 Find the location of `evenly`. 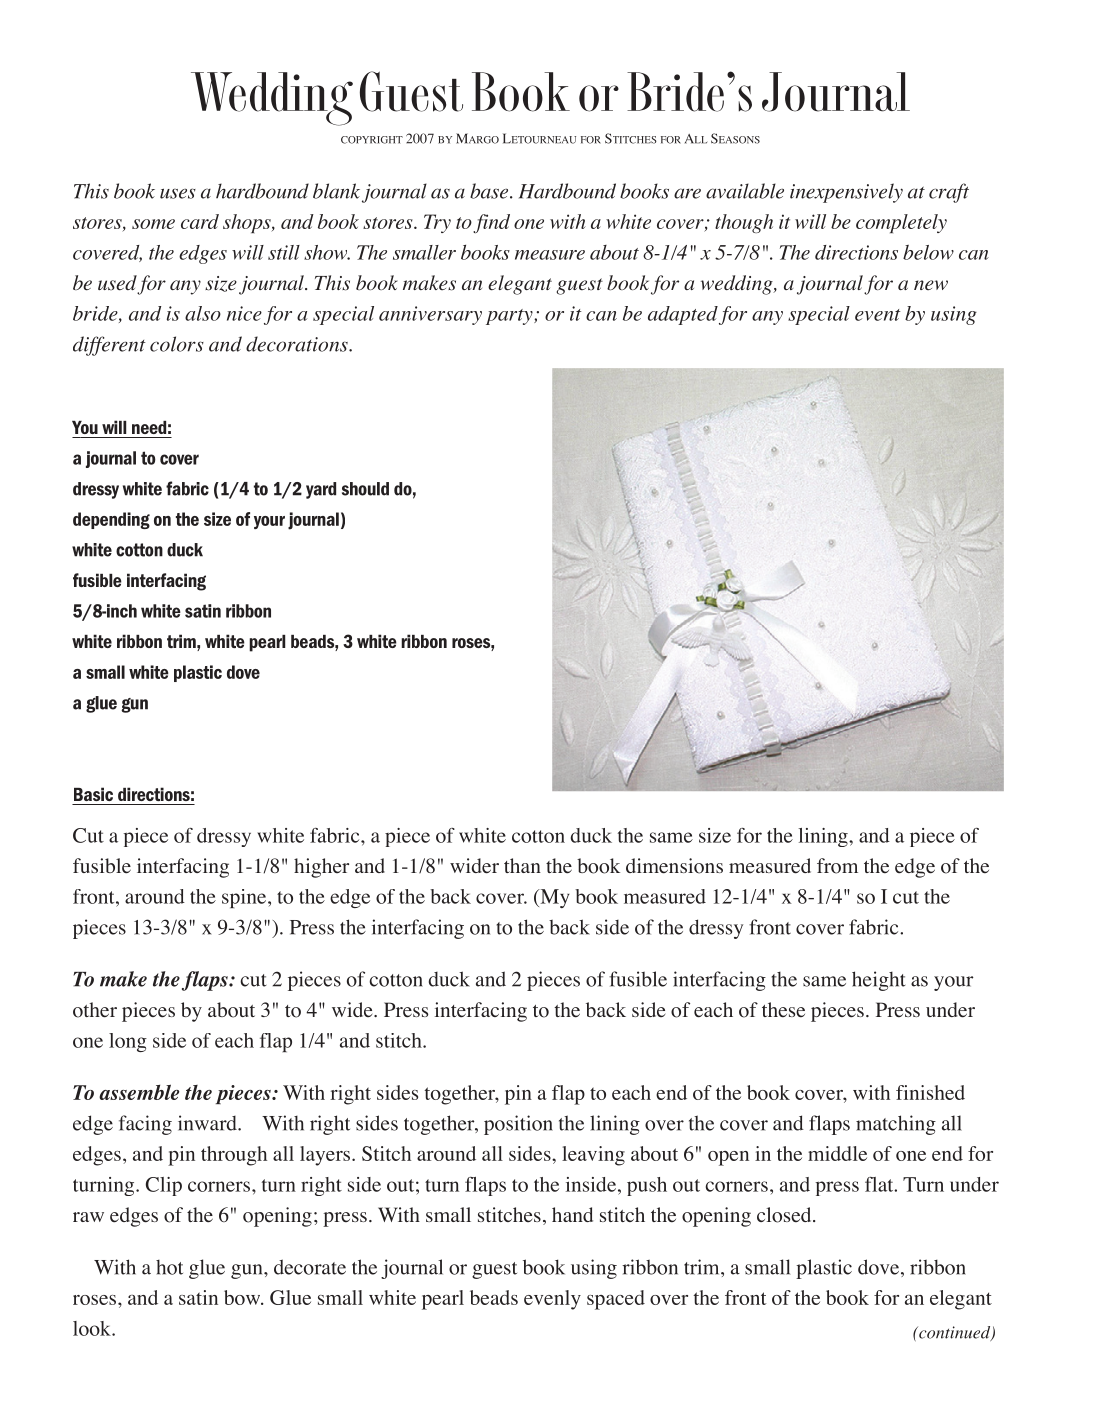

evenly is located at coordinates (552, 1300).
